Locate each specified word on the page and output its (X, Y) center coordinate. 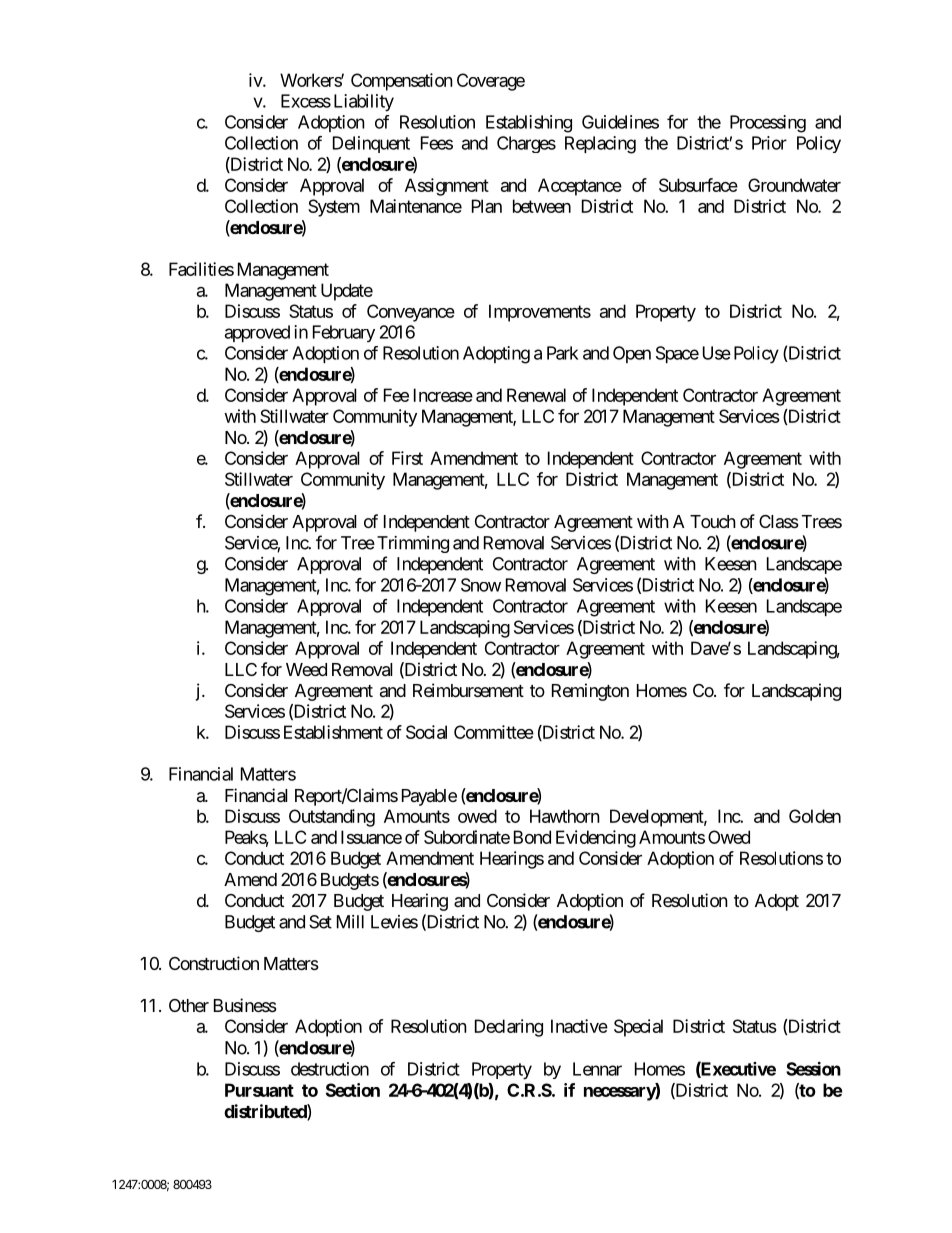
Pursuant (259, 1090)
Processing (768, 124)
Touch (713, 521)
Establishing (529, 124)
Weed (306, 669)
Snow (481, 585)
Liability (364, 103)
